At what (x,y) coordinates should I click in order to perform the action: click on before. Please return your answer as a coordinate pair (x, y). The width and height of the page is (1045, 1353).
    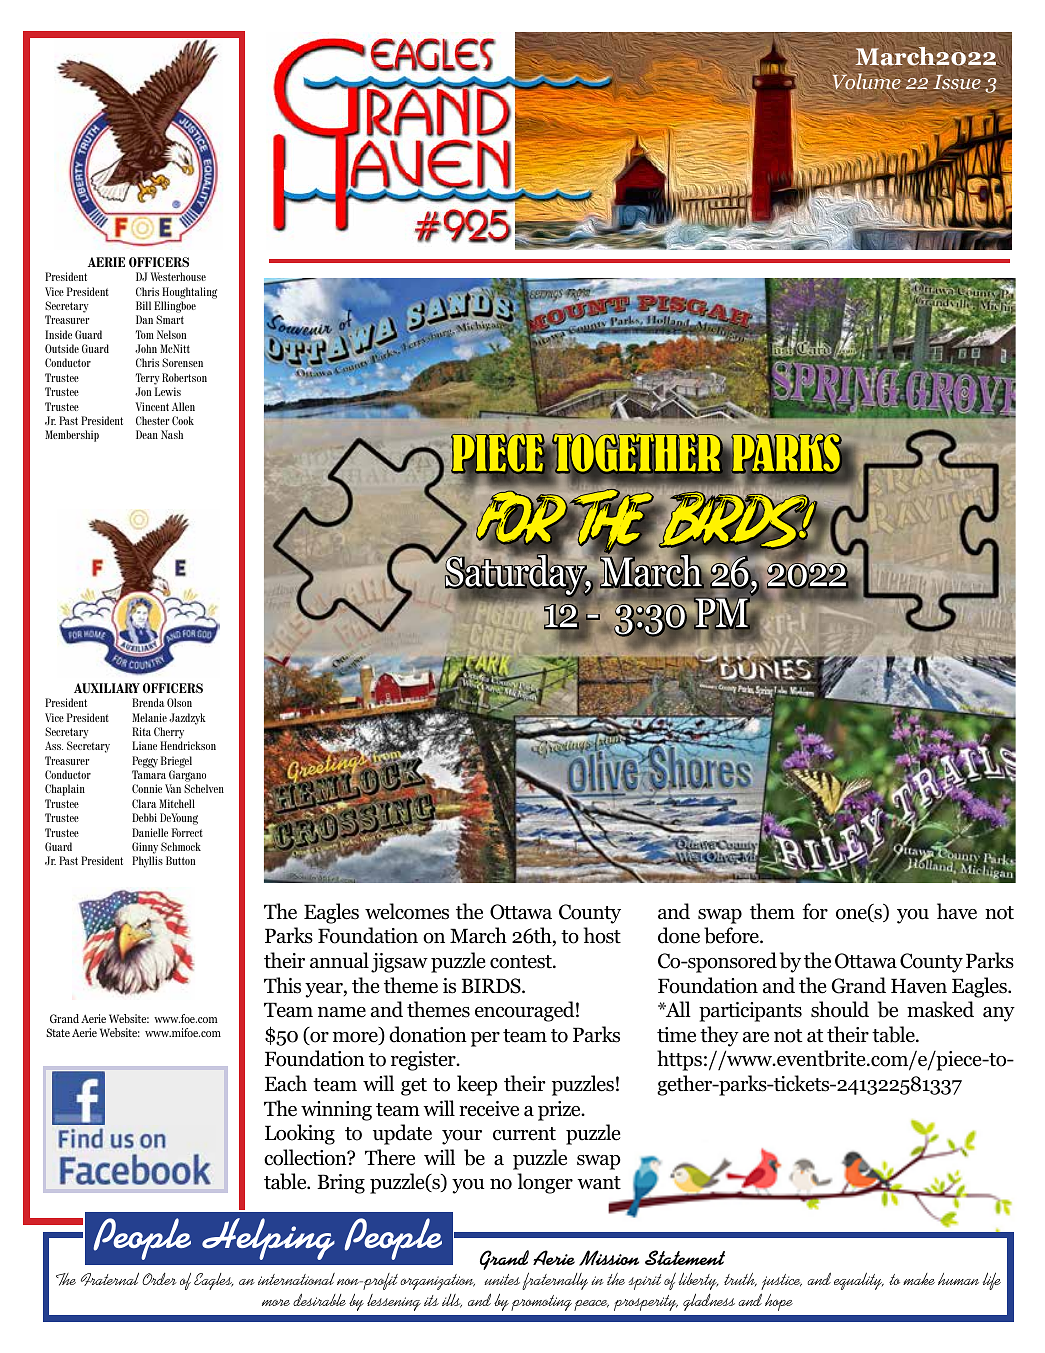
    Looking at the image, I should click on (732, 935).
